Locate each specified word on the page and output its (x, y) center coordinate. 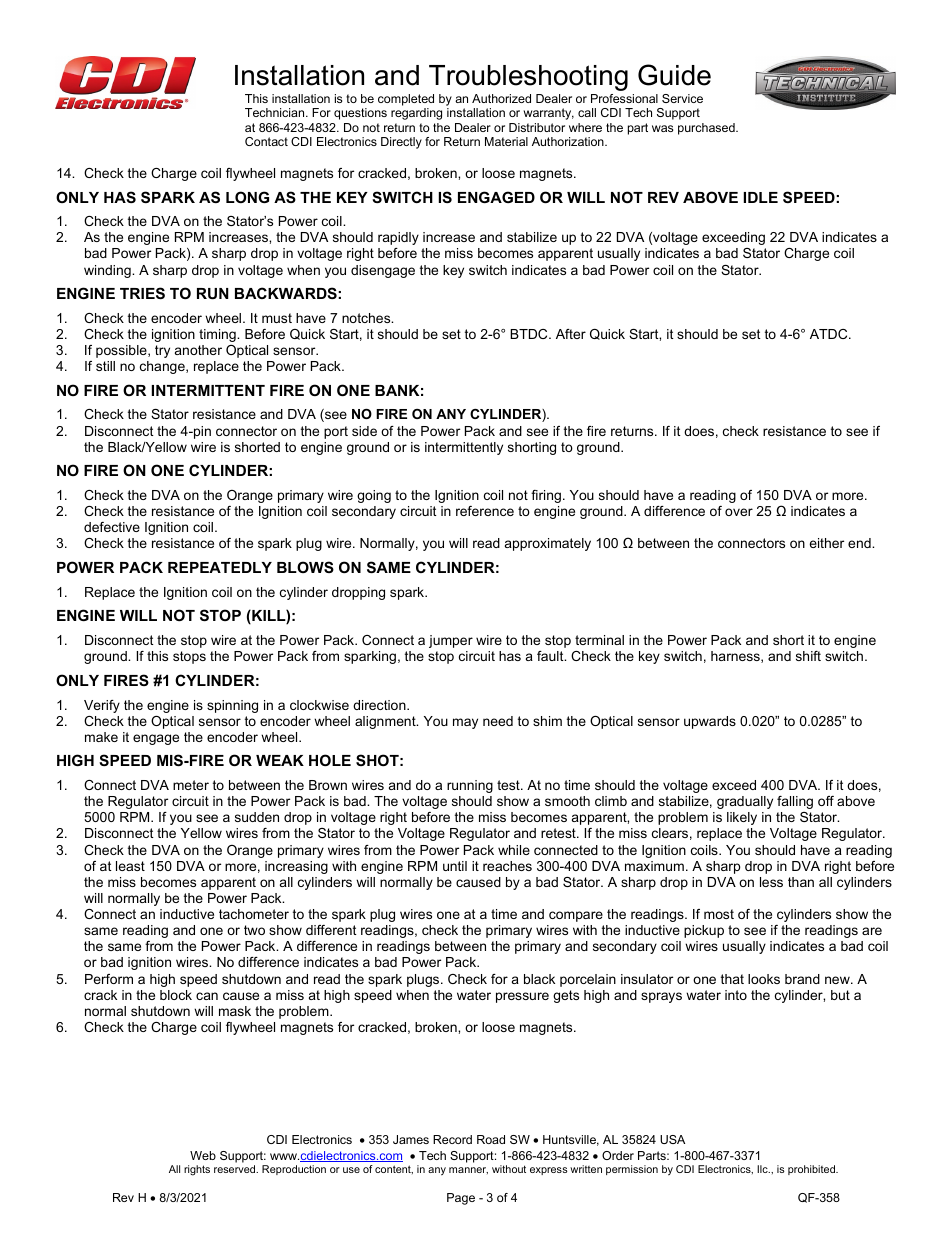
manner (468, 1170)
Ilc (763, 1169)
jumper (451, 641)
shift (808, 656)
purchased (707, 129)
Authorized (501, 98)
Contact (266, 141)
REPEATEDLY (220, 567)
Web (203, 1155)
